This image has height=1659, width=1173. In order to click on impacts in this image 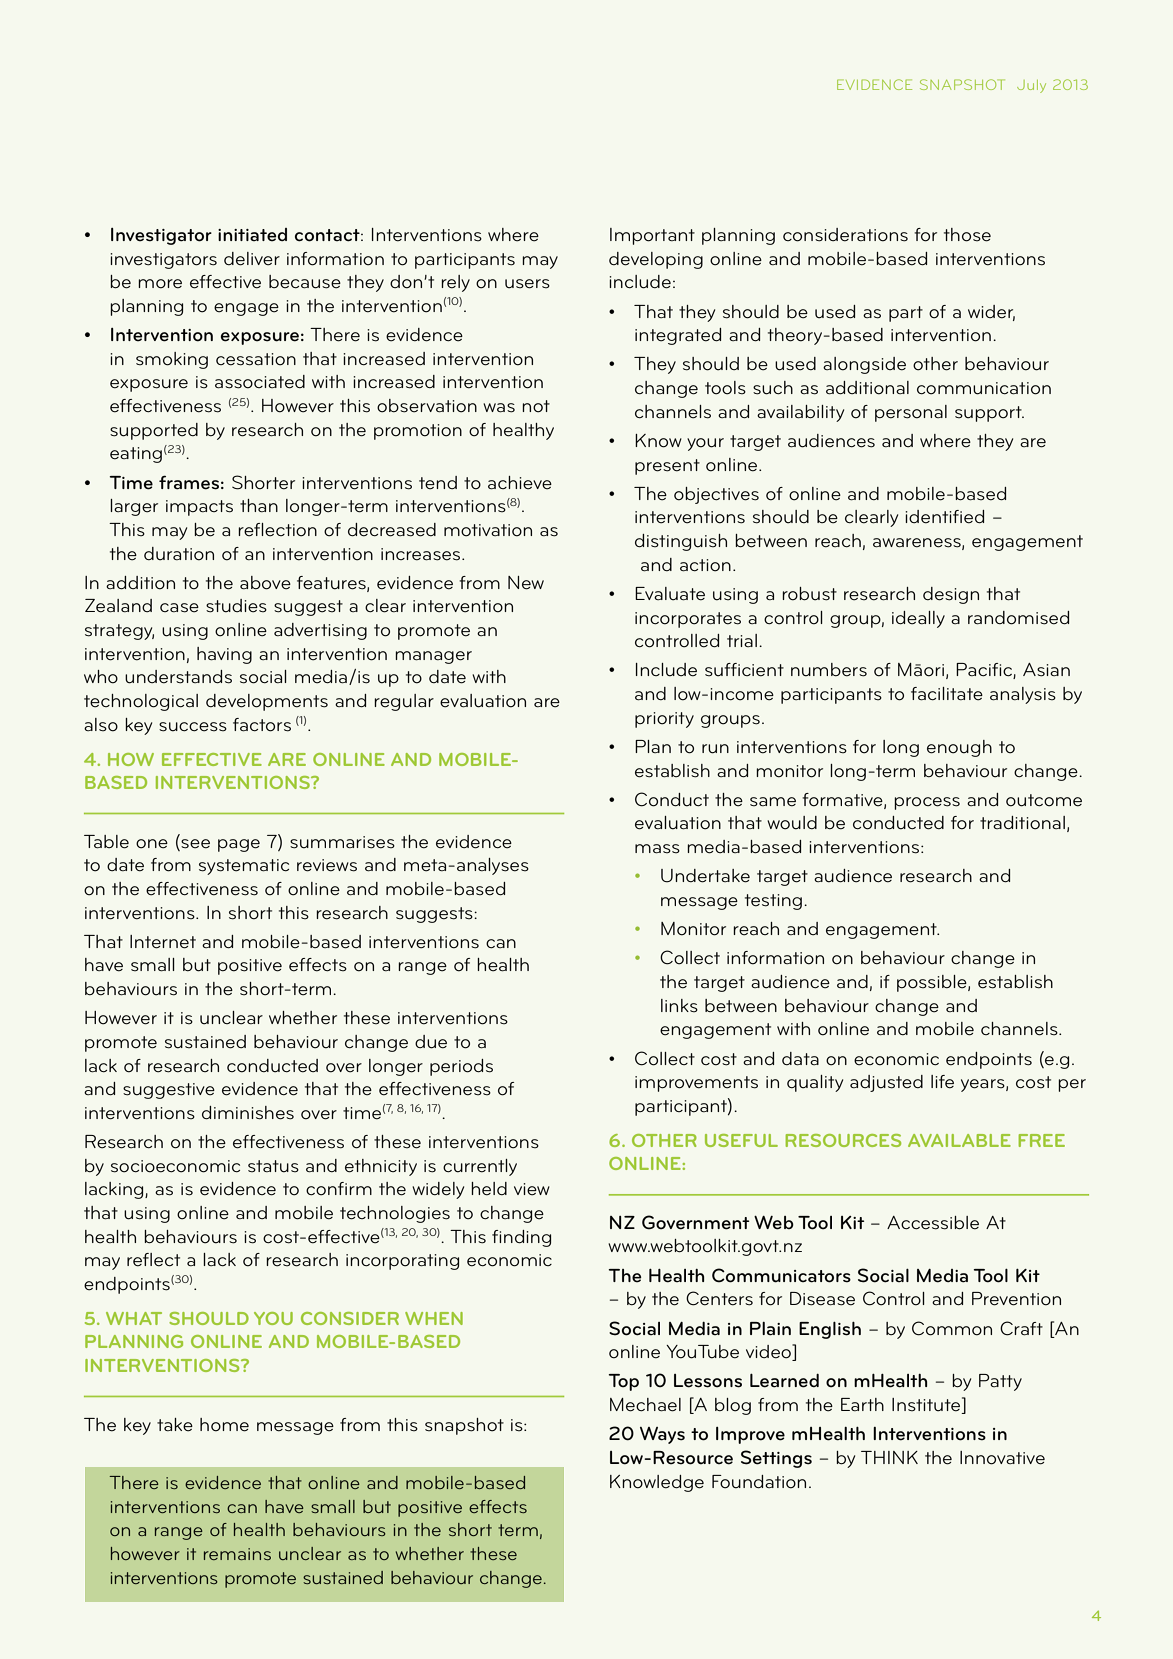, I will do `click(199, 508)`.
